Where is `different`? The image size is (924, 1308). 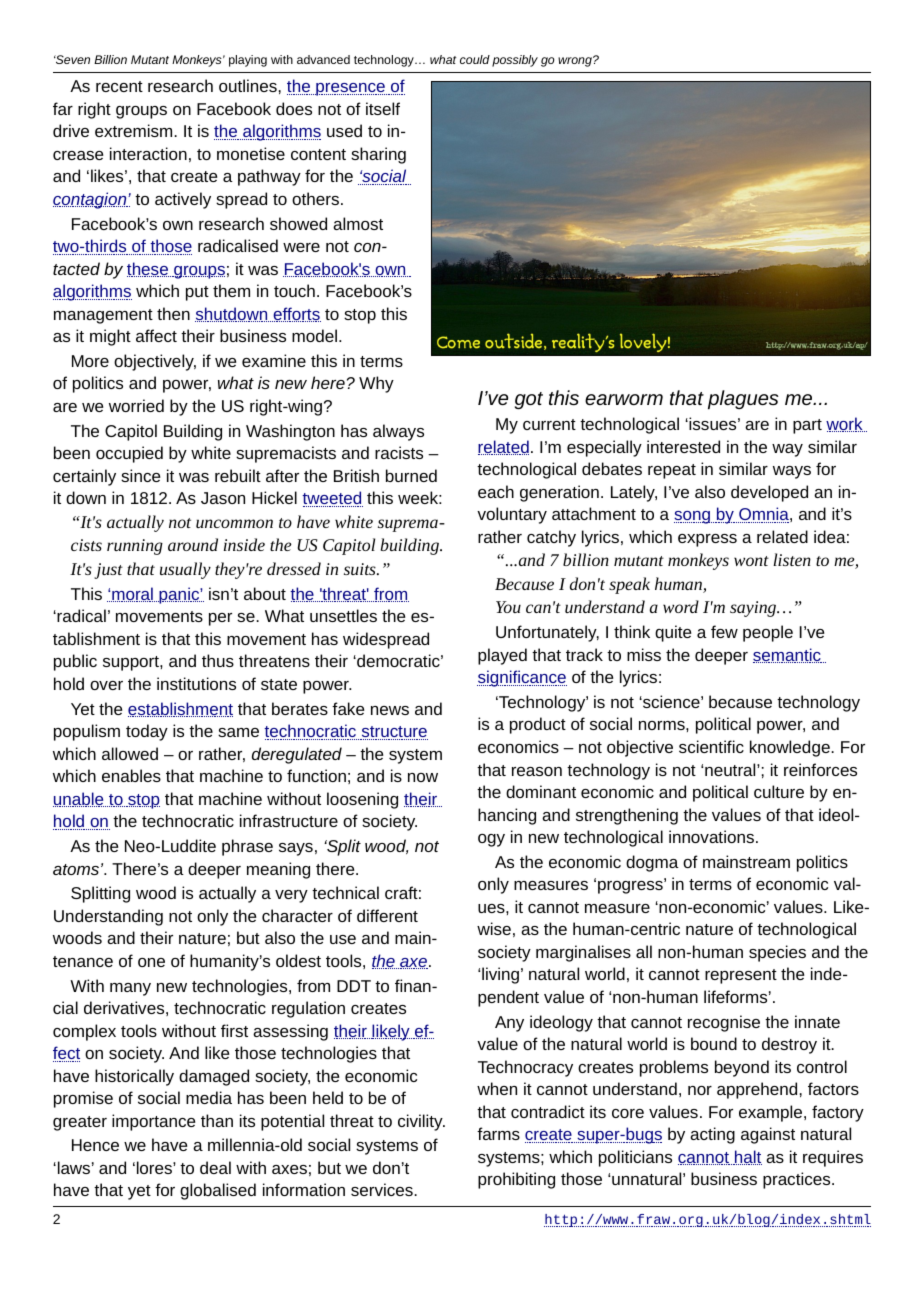 different is located at coordinates (387, 915).
